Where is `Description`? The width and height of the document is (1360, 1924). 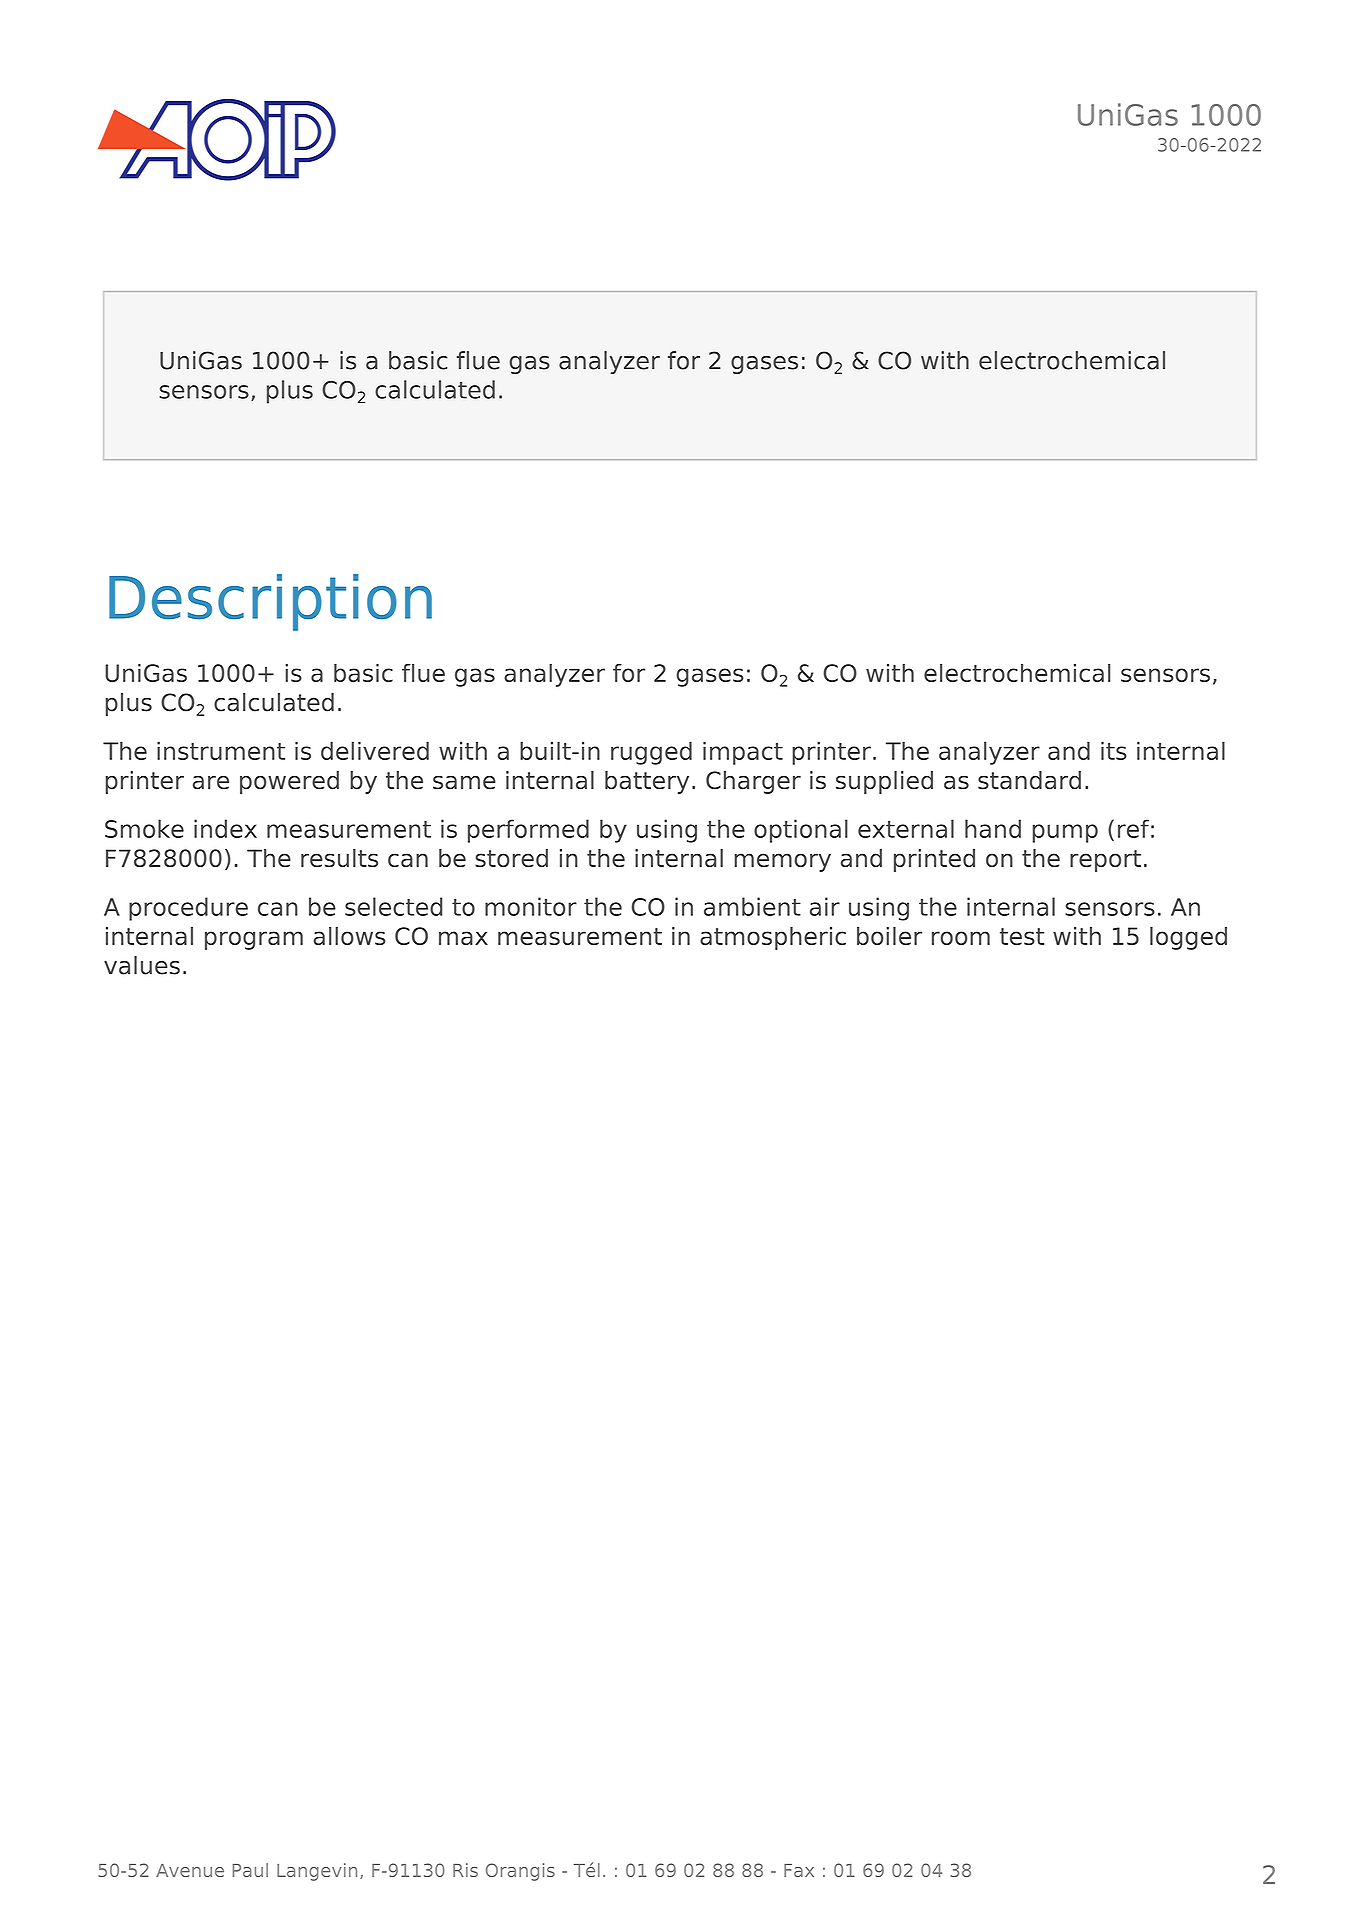
Description is located at coordinates (270, 602).
